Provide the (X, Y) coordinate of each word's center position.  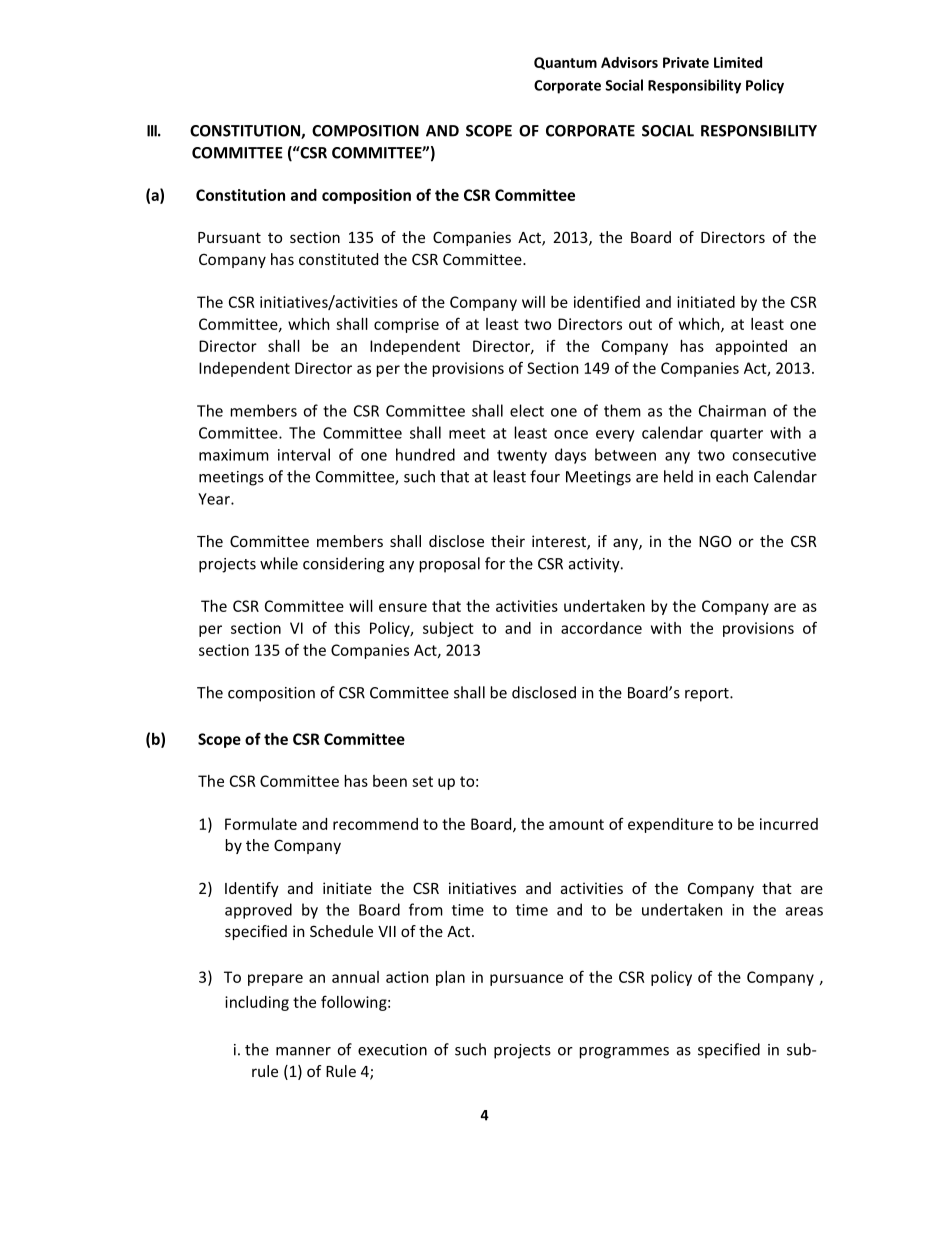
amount (576, 824)
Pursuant (229, 237)
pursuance (526, 980)
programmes (624, 1053)
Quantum (565, 63)
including (257, 1003)
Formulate (261, 824)
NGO (715, 541)
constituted (338, 259)
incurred (789, 824)
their (508, 541)
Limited (738, 62)
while (279, 563)
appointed (751, 347)
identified (607, 301)
